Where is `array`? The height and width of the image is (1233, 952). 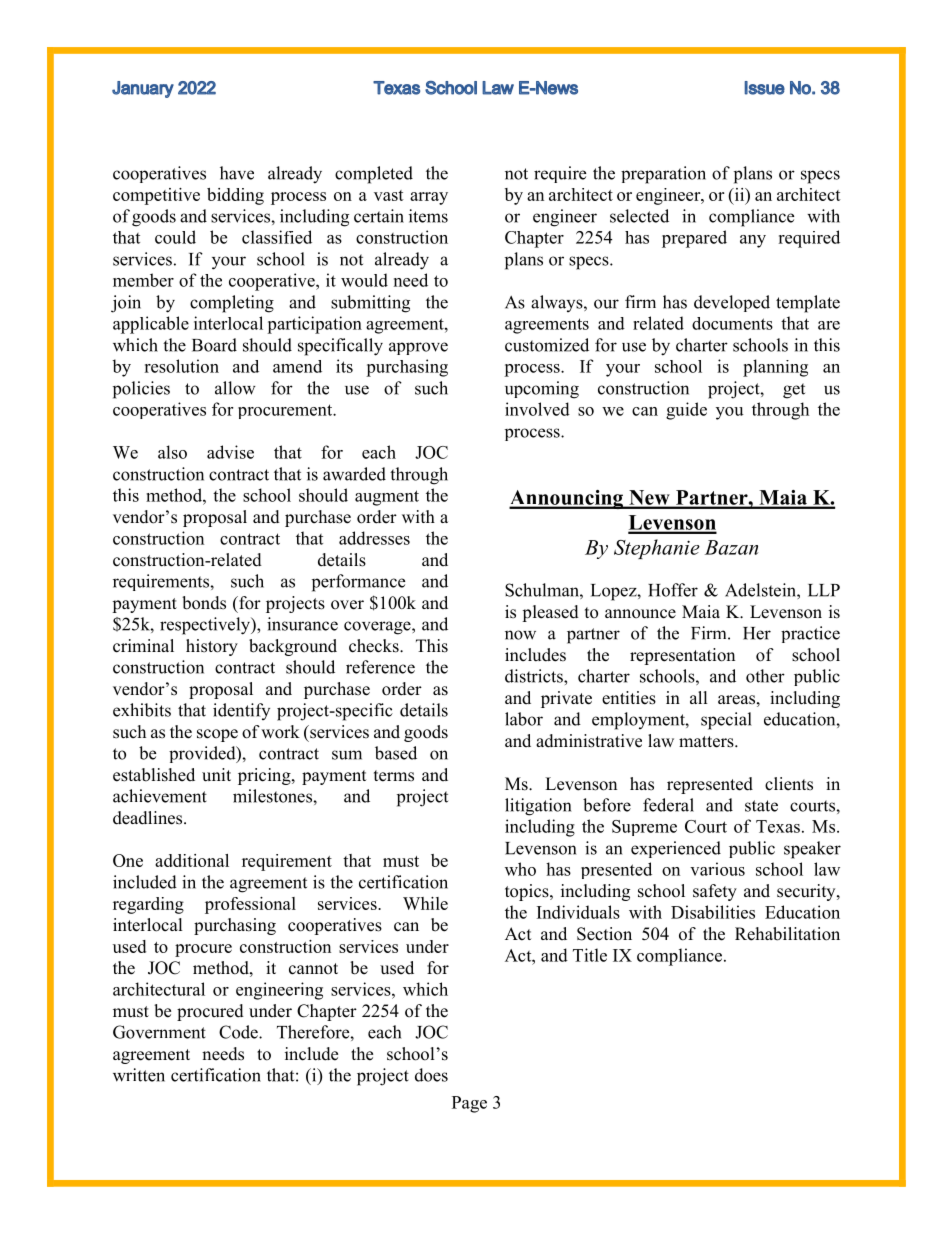
array is located at coordinates (429, 198).
